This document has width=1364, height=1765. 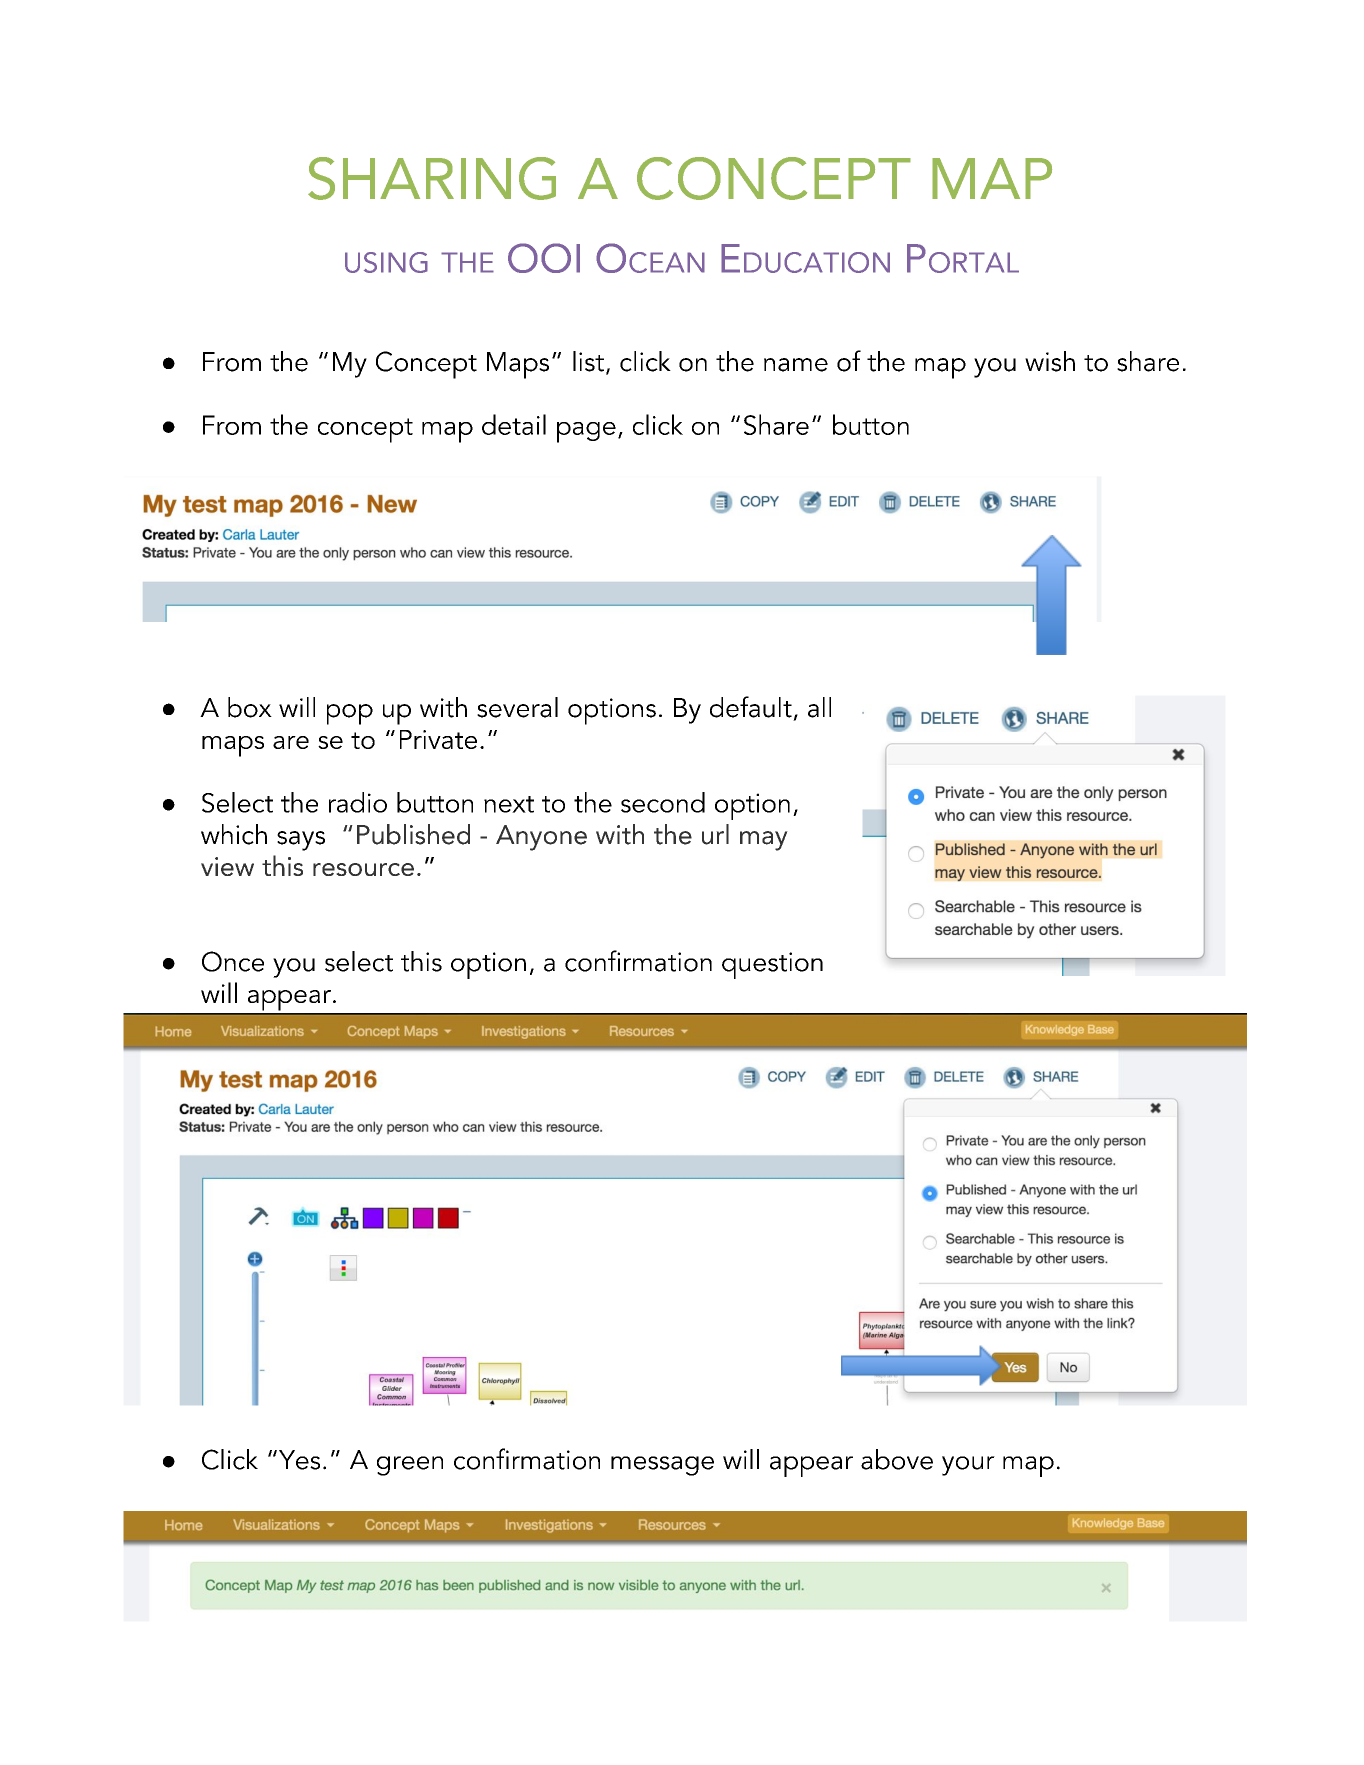 What do you see at coordinates (386, 262) in the document?
I see `USING` at bounding box center [386, 262].
